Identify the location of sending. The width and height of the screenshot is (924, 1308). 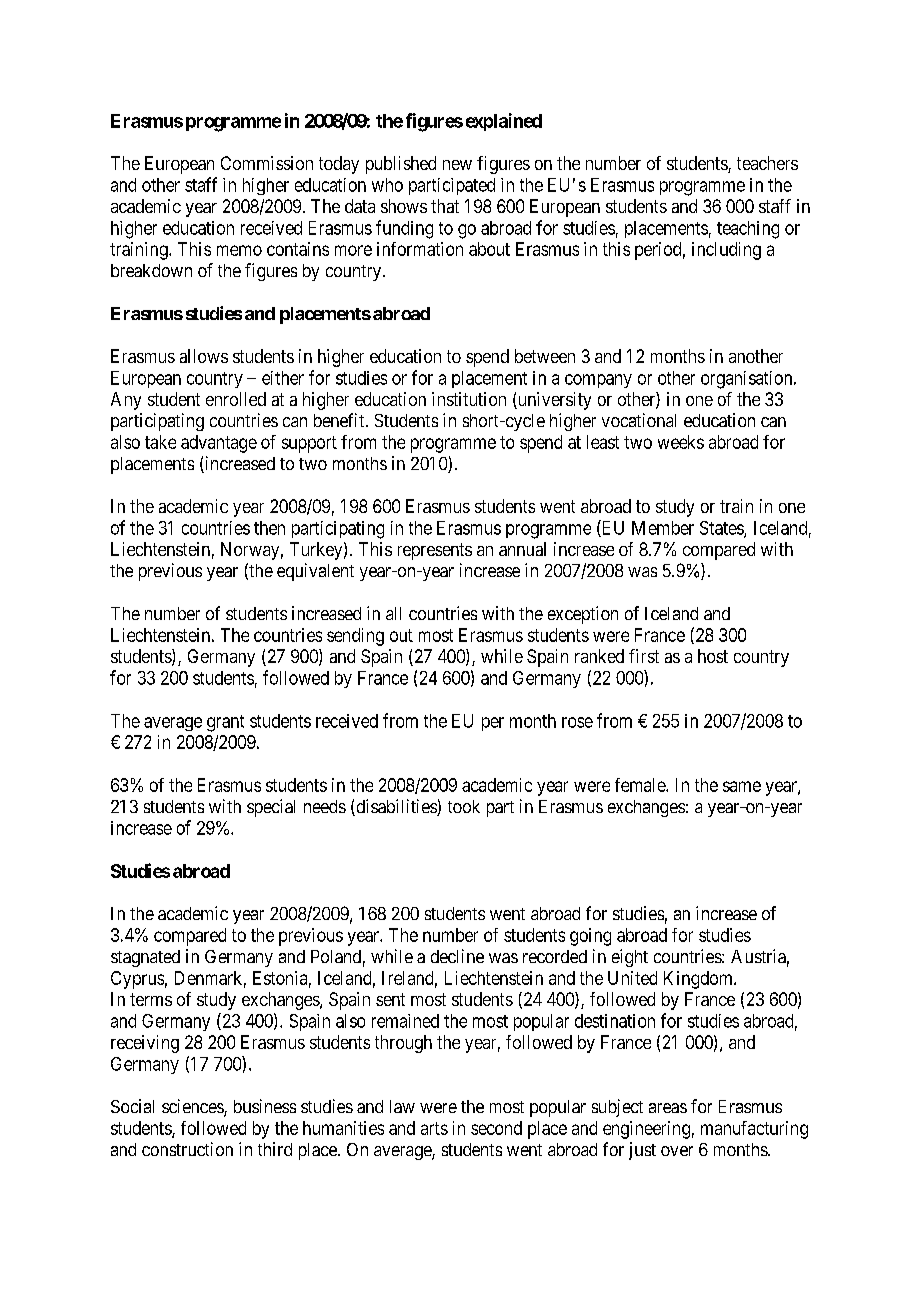
(355, 637).
